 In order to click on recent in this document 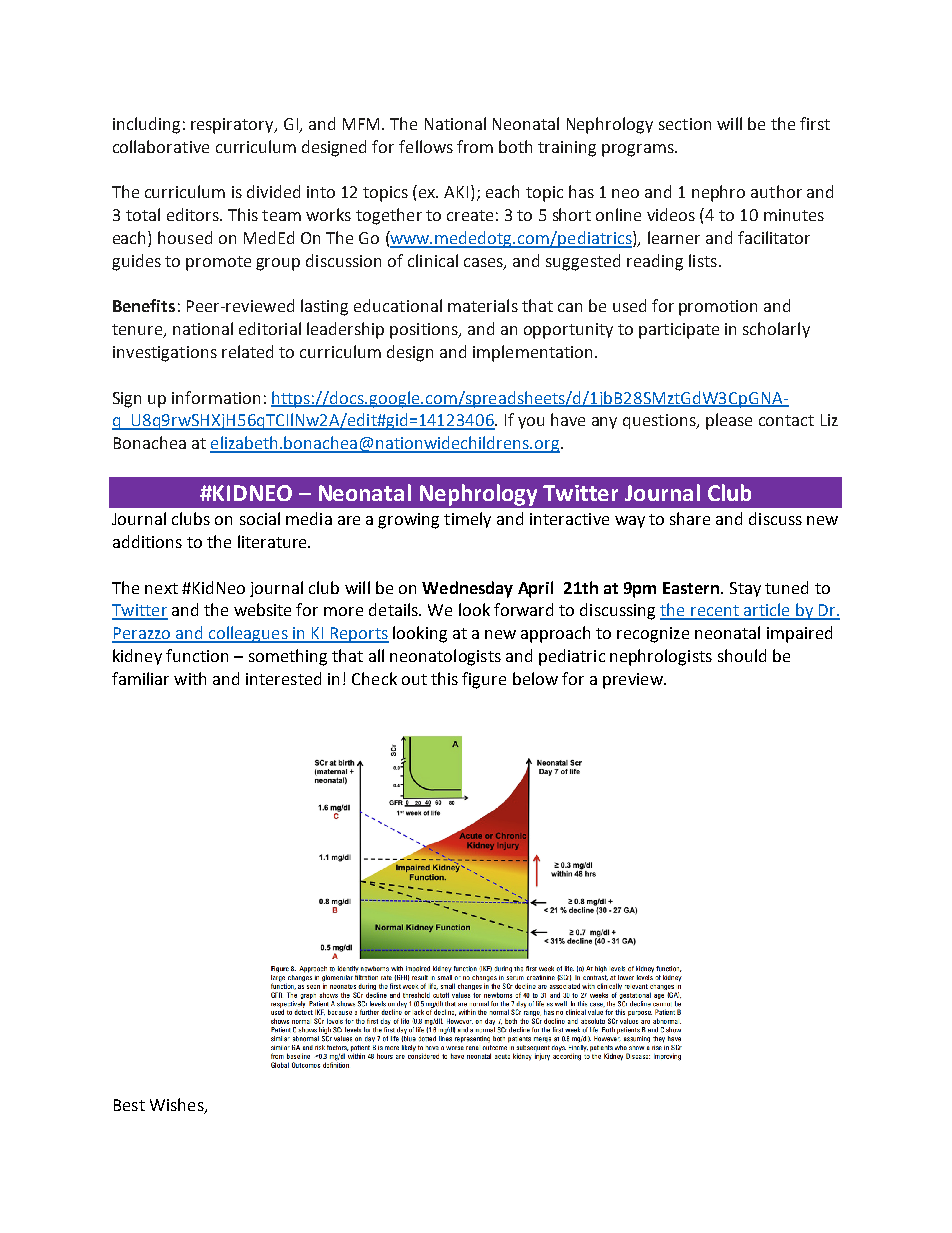, I will do `click(715, 612)`.
